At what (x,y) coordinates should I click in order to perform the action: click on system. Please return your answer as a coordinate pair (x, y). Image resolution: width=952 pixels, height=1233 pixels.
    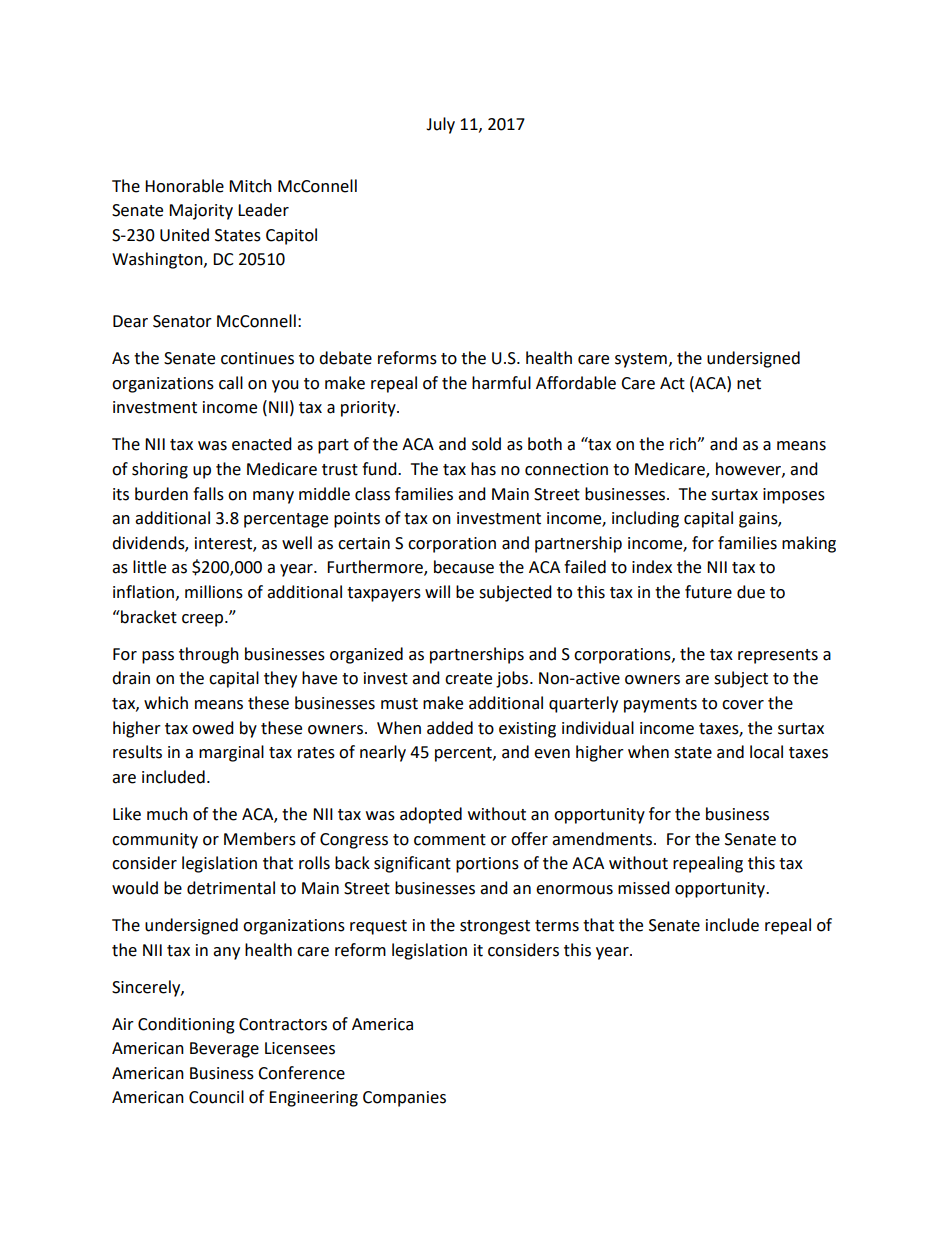
    Looking at the image, I should click on (641, 360).
